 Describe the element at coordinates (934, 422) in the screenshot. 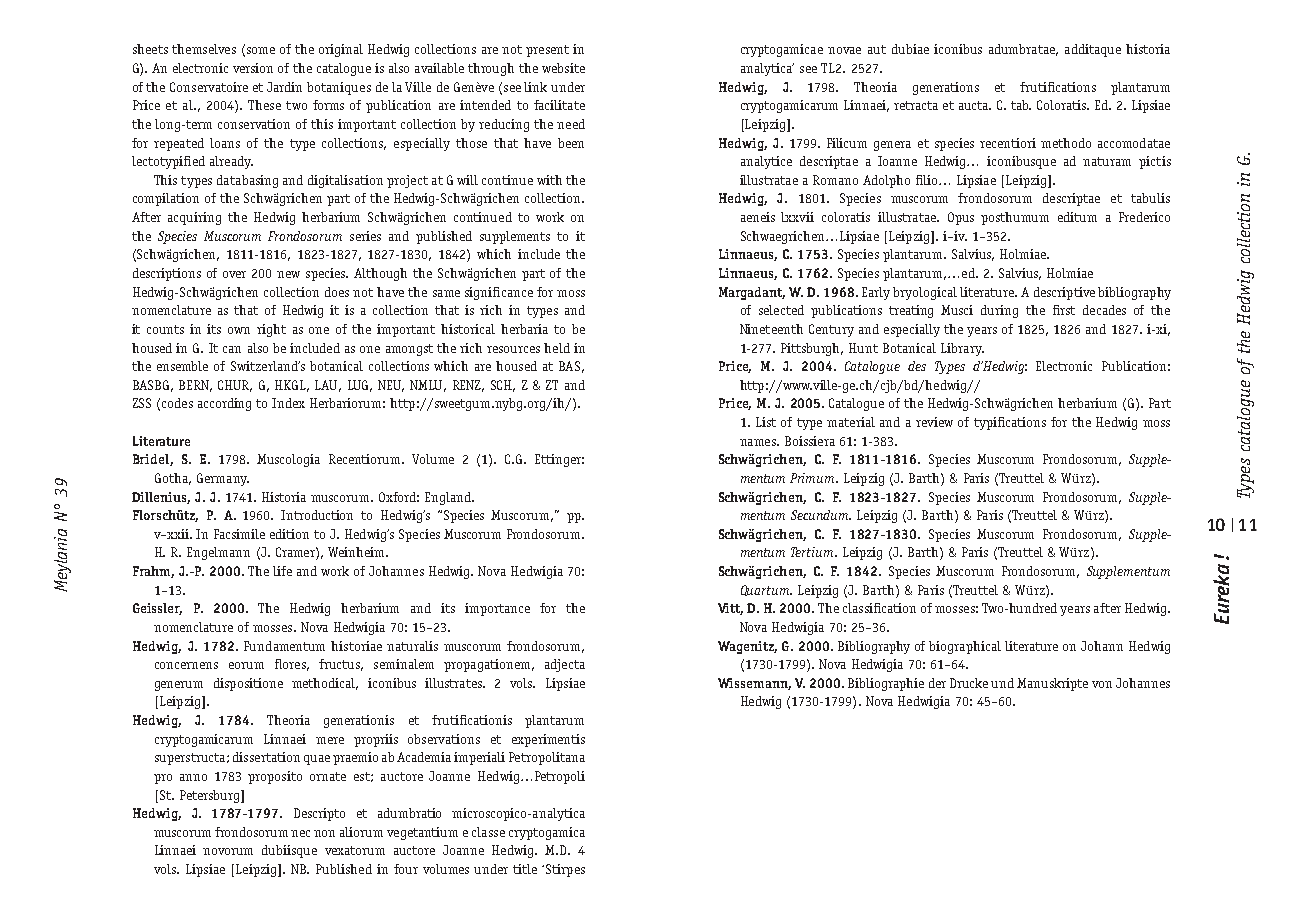

I see `review` at that location.
